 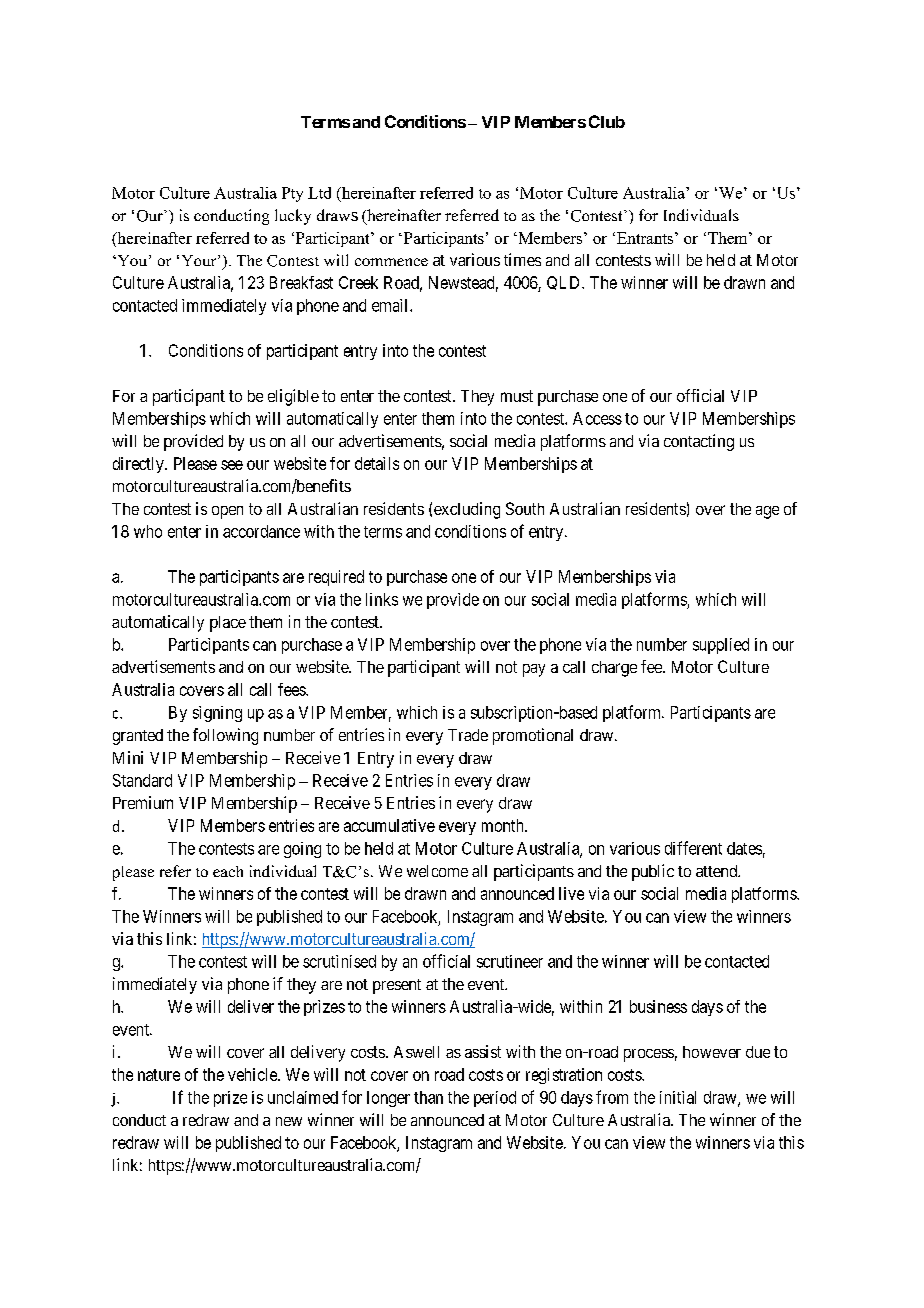 I want to click on Pty, so click(x=292, y=194).
